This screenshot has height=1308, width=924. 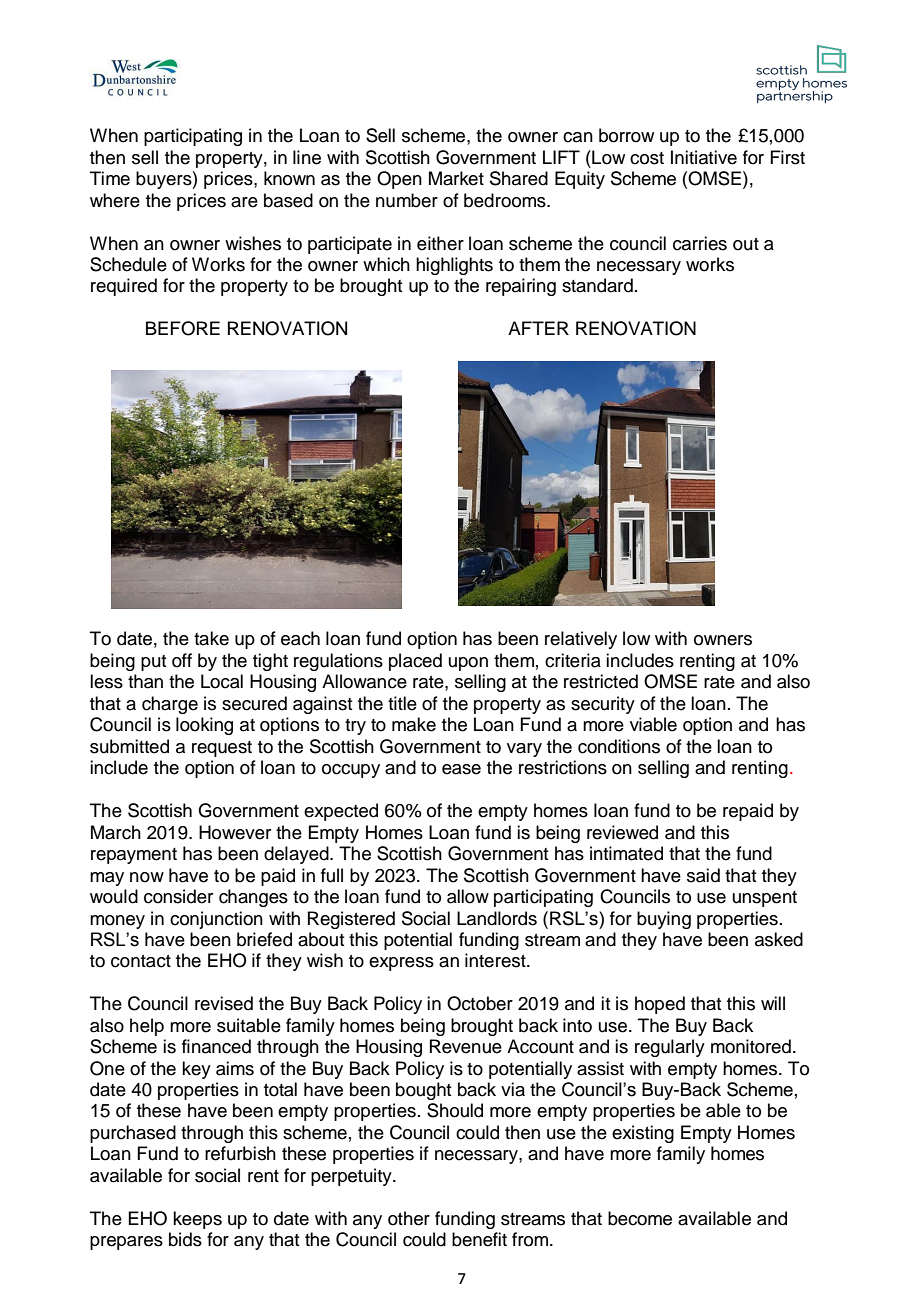 What do you see at coordinates (703, 875) in the screenshot?
I see `said` at bounding box center [703, 875].
